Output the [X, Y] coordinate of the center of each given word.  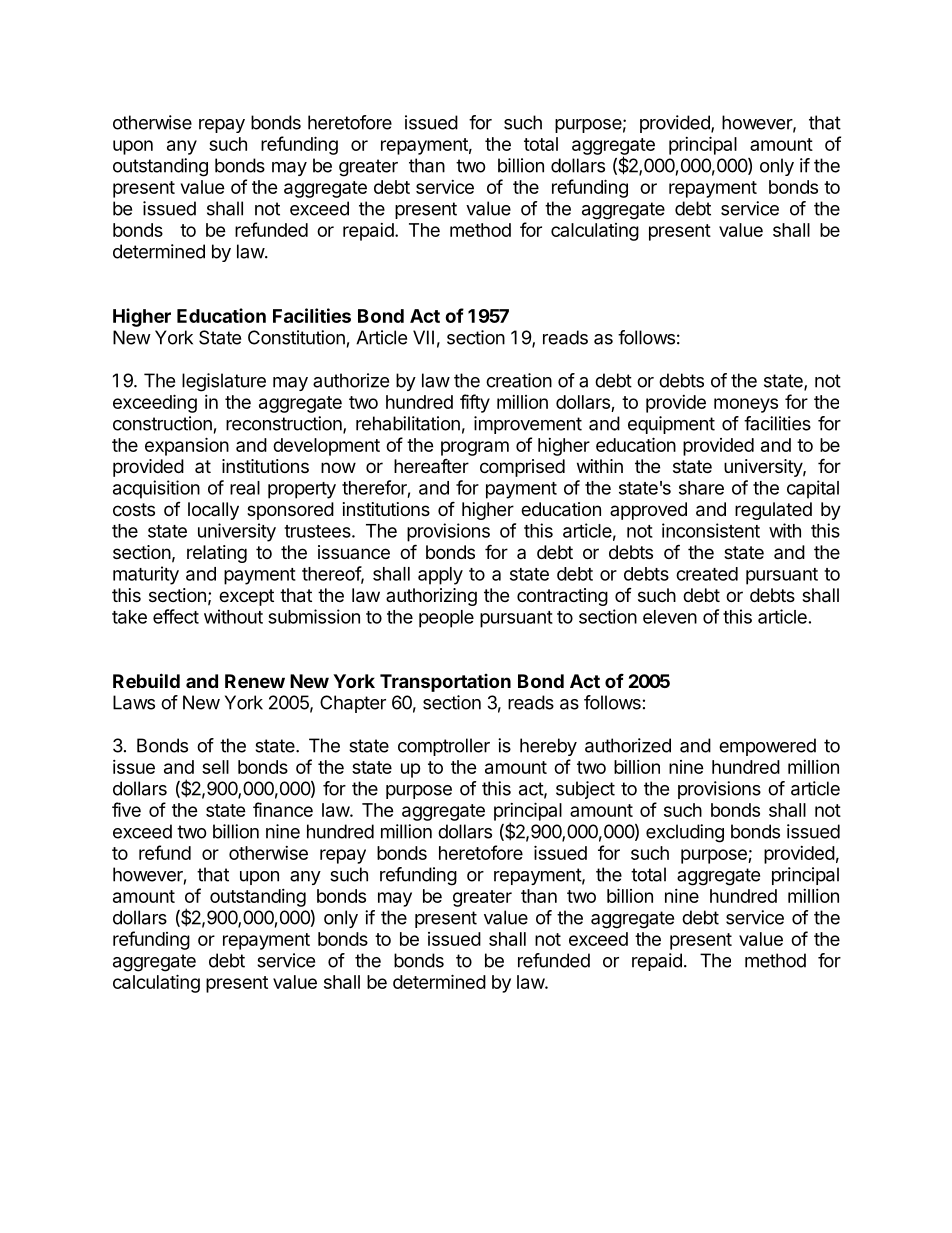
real [245, 488]
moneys [746, 405]
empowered [767, 747]
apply [440, 576]
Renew [255, 681]
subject [585, 790]
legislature [224, 382]
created [707, 574]
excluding [685, 833]
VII [423, 337]
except [246, 597]
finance [283, 809]
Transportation [445, 683]
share [701, 488]
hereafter [431, 465]
